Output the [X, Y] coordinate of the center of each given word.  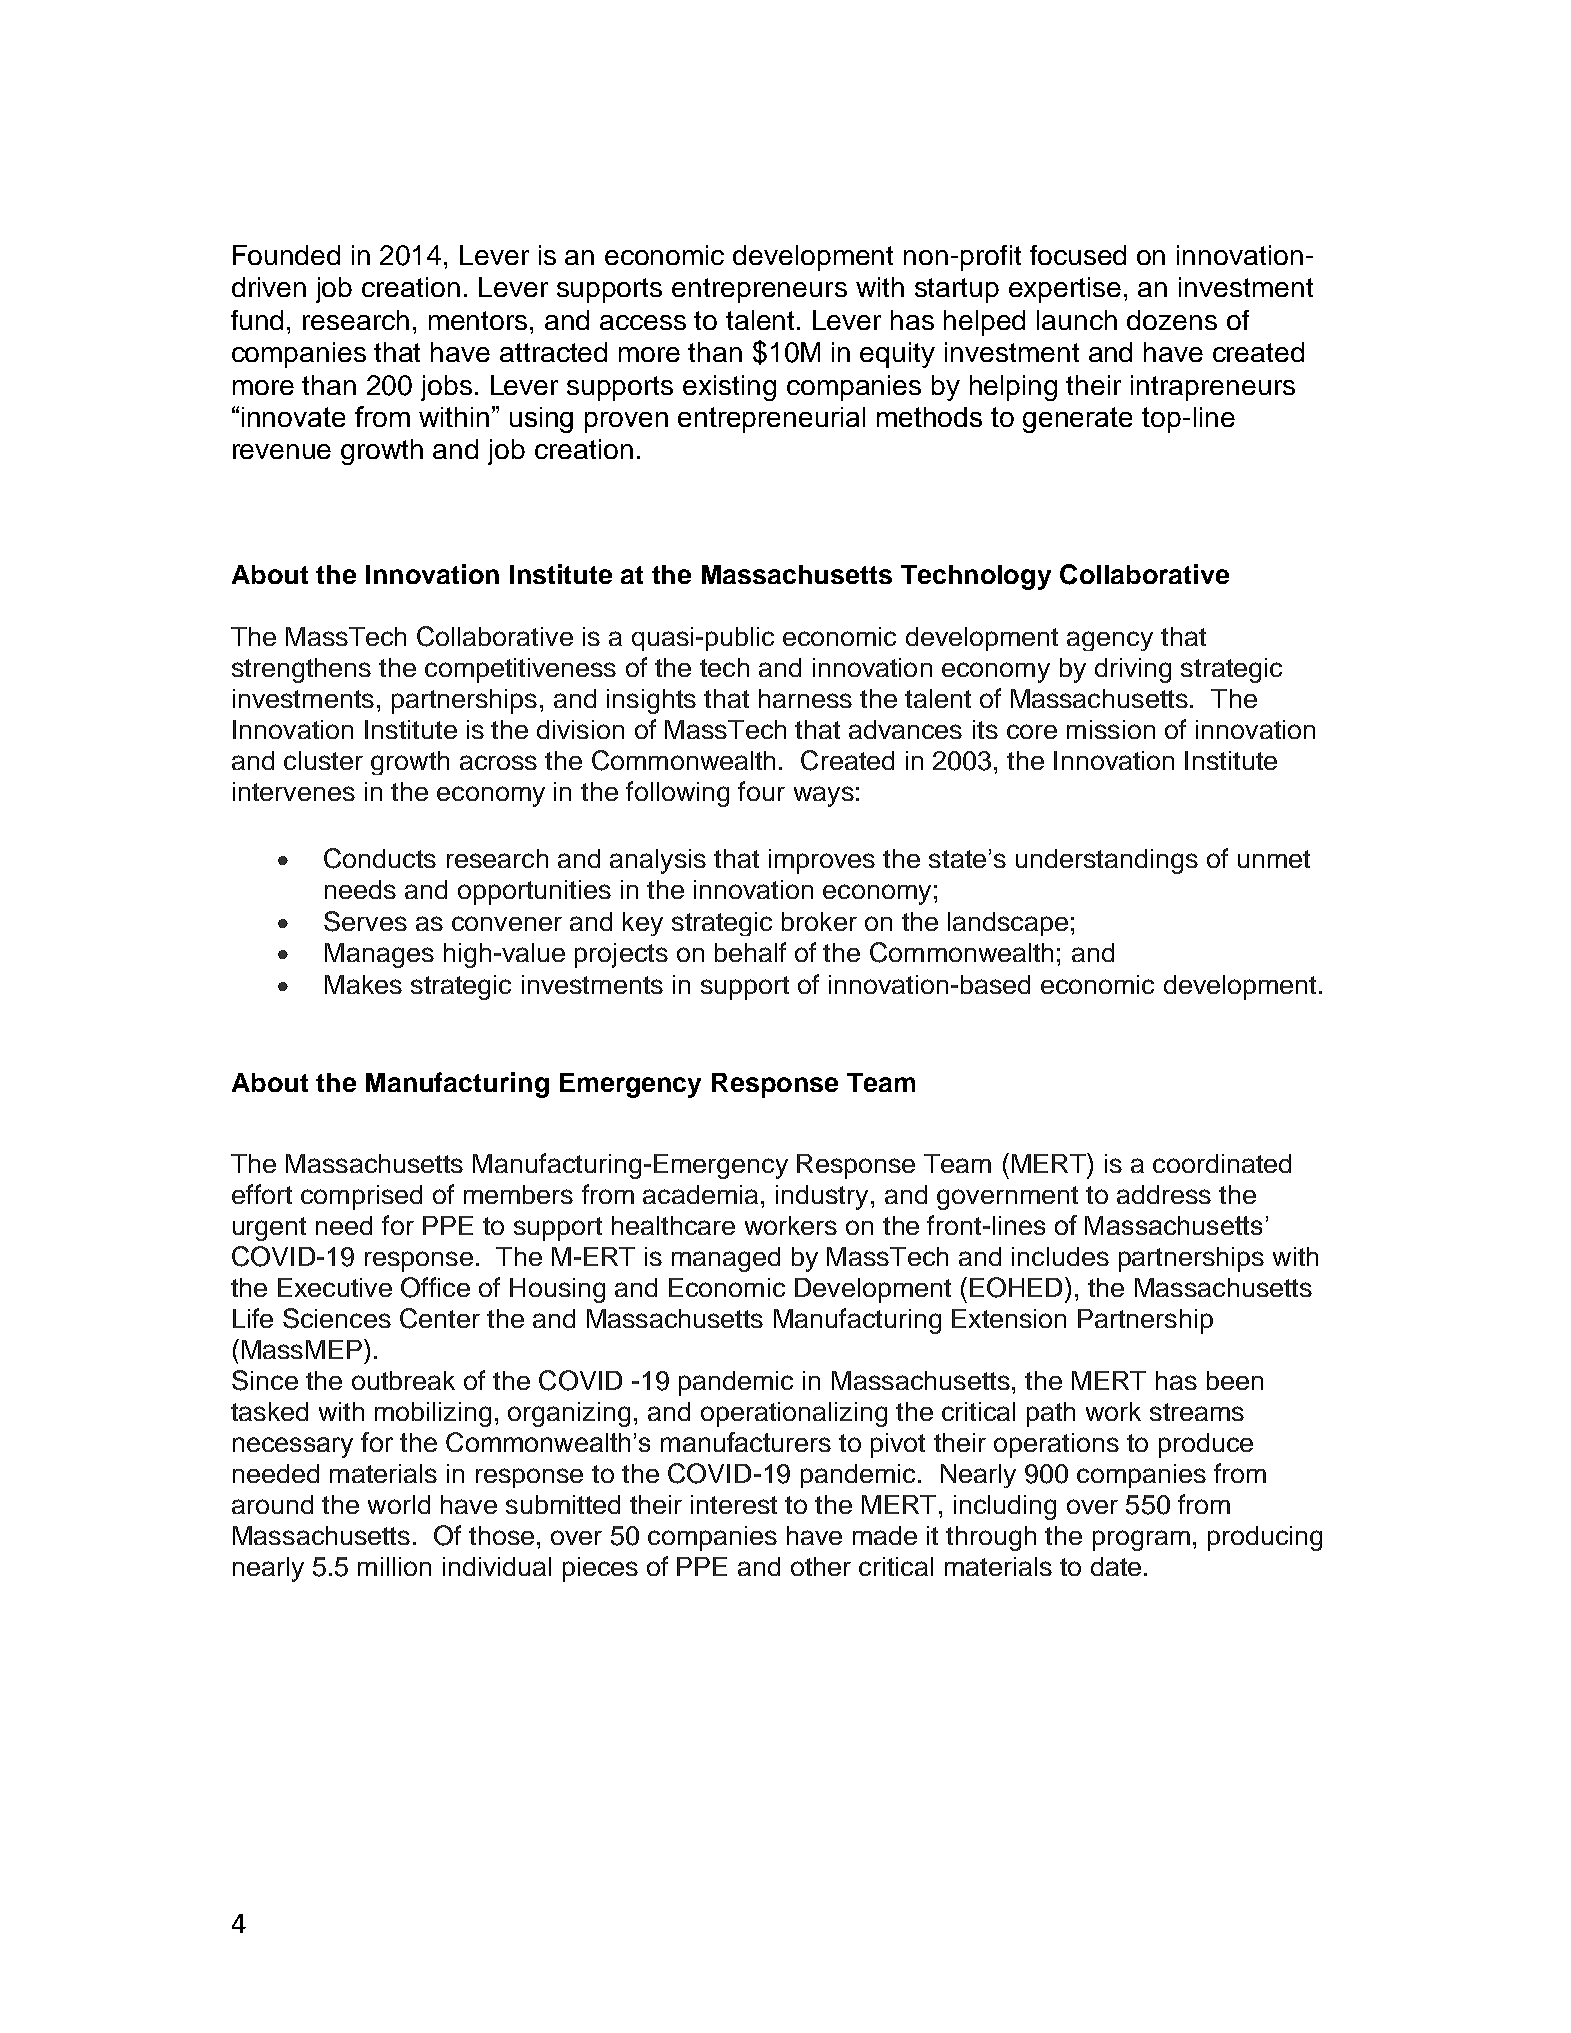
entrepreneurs [759, 290]
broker [819, 921]
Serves [365, 921]
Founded [286, 255]
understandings [1107, 861]
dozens [1172, 320]
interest [734, 1504]
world [399, 1504]
